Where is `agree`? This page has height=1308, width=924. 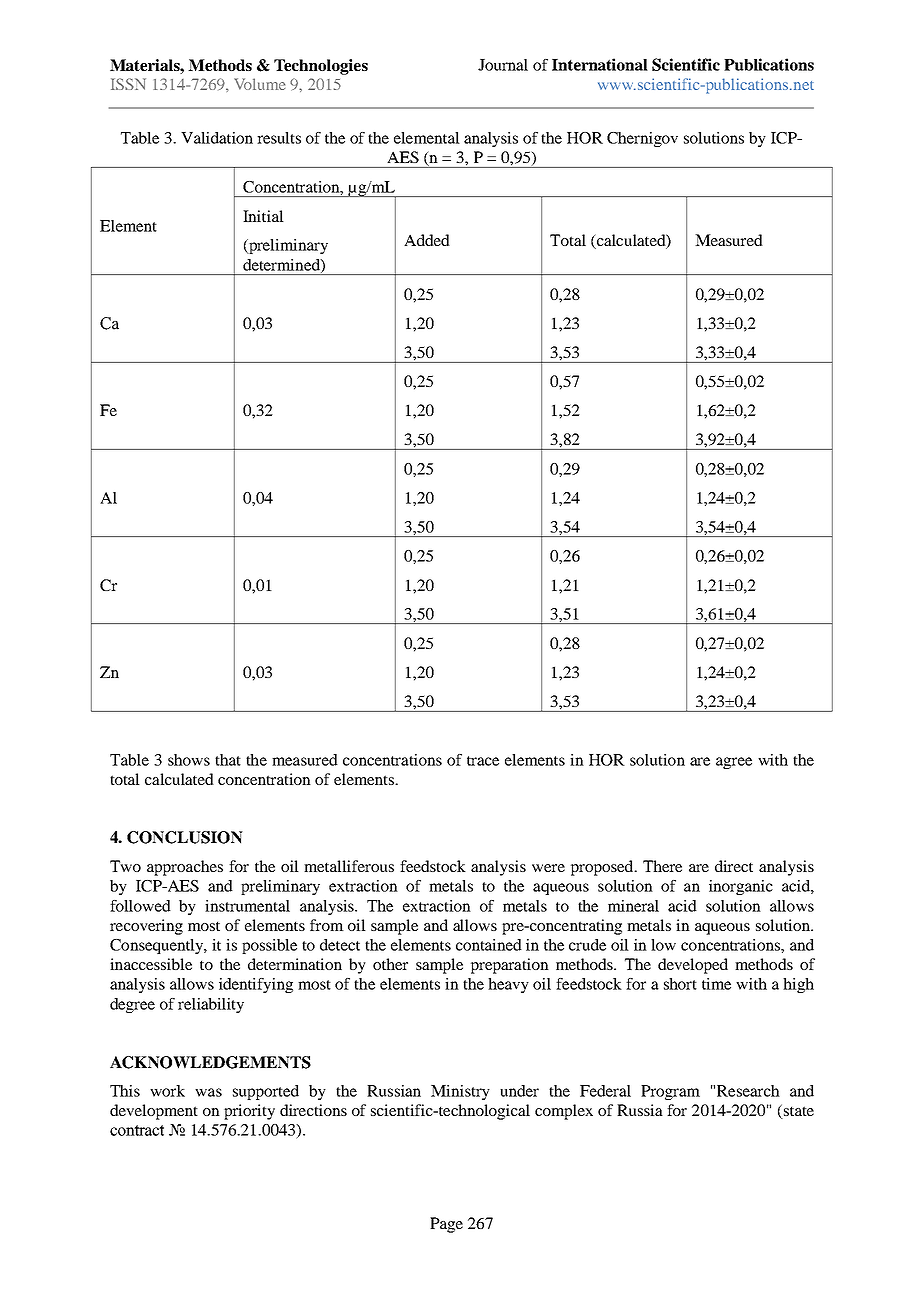 agree is located at coordinates (734, 763).
